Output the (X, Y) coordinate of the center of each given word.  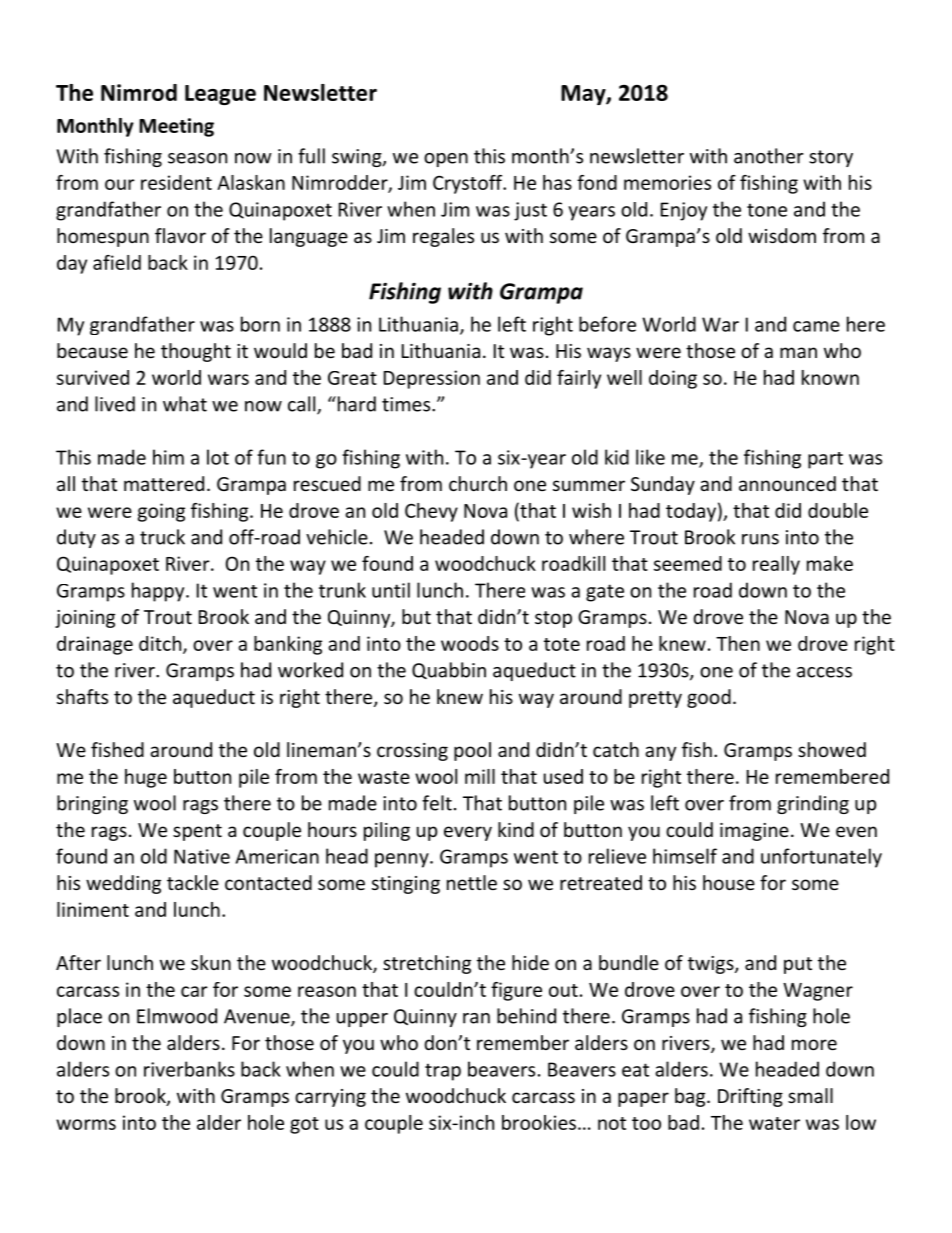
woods (470, 643)
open (446, 160)
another (768, 156)
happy (159, 592)
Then (738, 643)
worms (86, 1124)
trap (443, 1072)
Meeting (176, 127)
